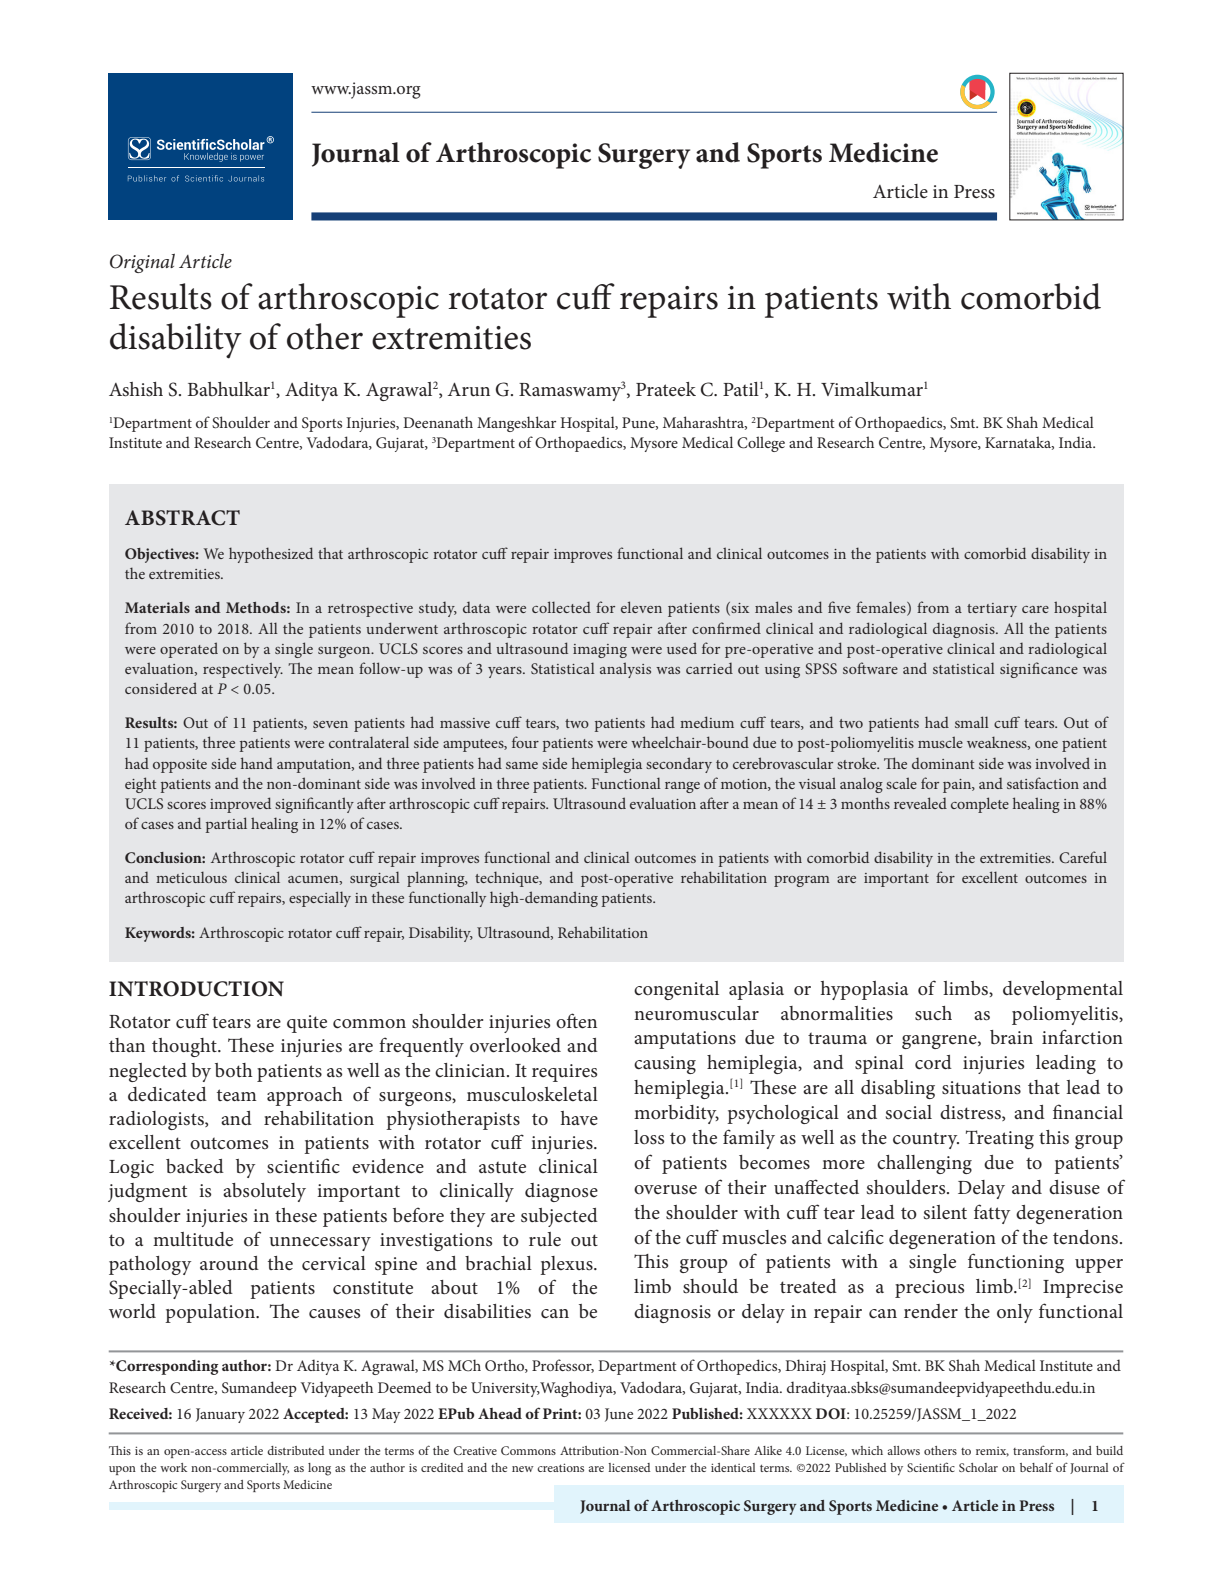 Image resolution: width=1232 pixels, height=1595 pixels. I want to click on Original, so click(142, 263).
